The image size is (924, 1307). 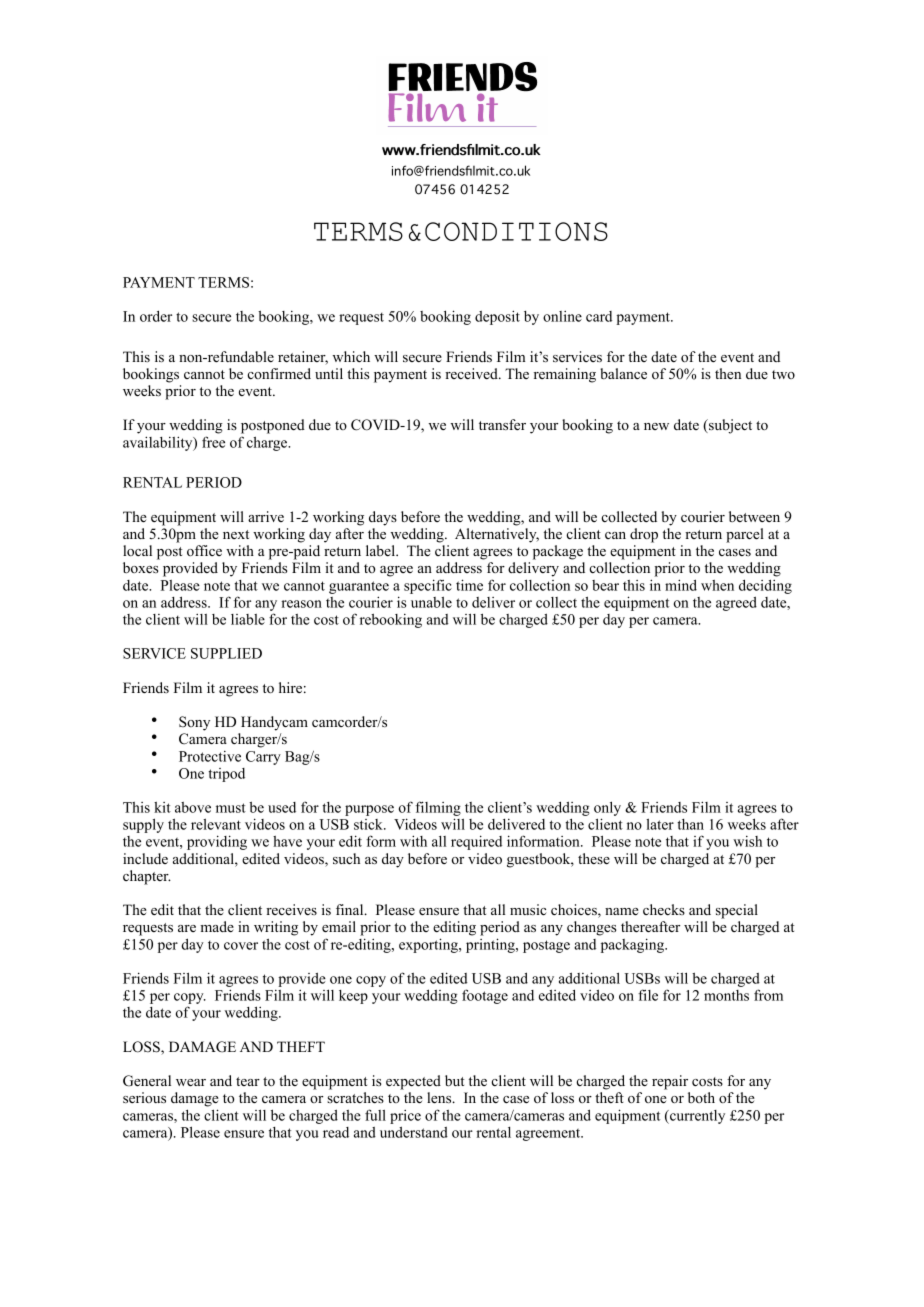 I want to click on lens, so click(x=440, y=1097).
